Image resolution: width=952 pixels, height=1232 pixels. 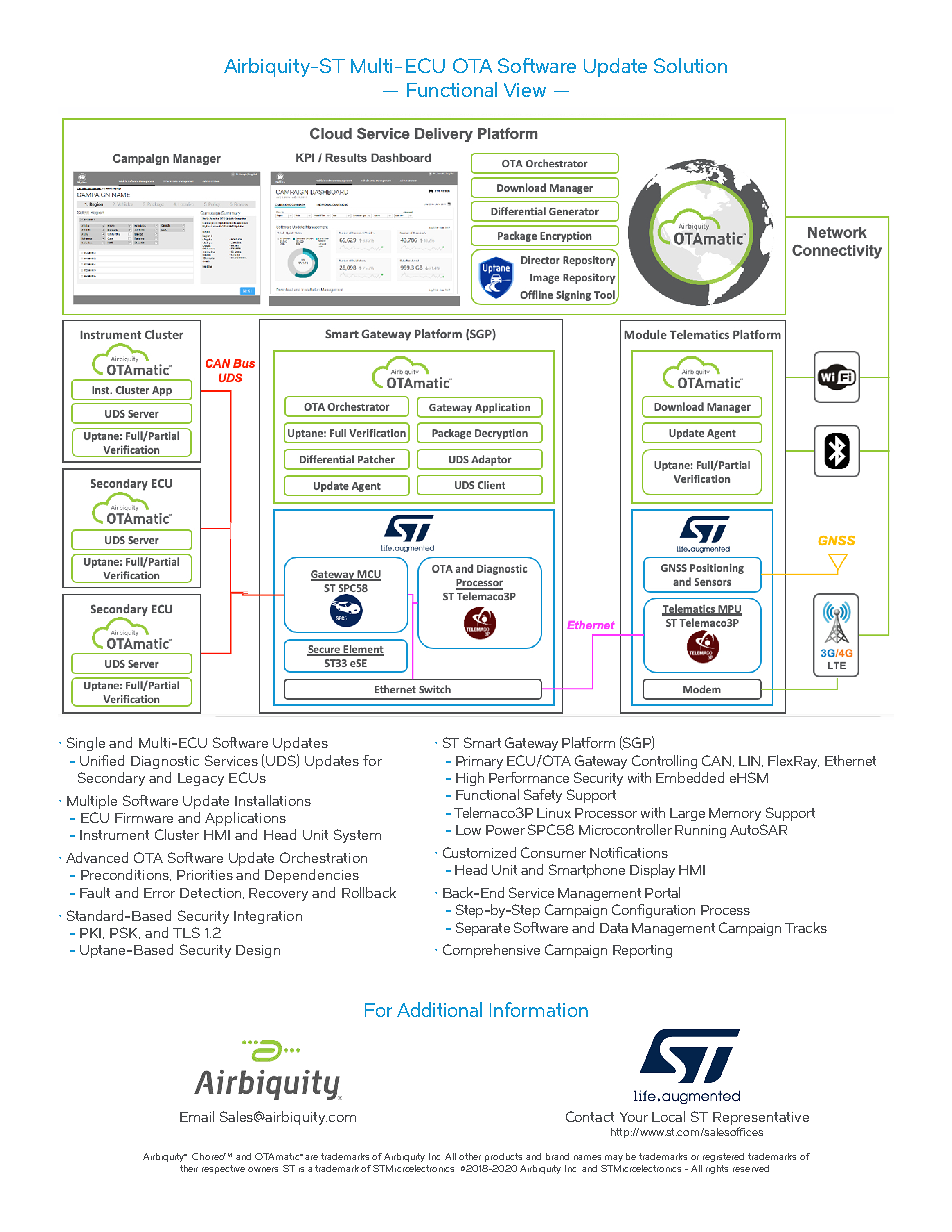 What do you see at coordinates (690, 65) in the page?
I see `Solution` at bounding box center [690, 65].
